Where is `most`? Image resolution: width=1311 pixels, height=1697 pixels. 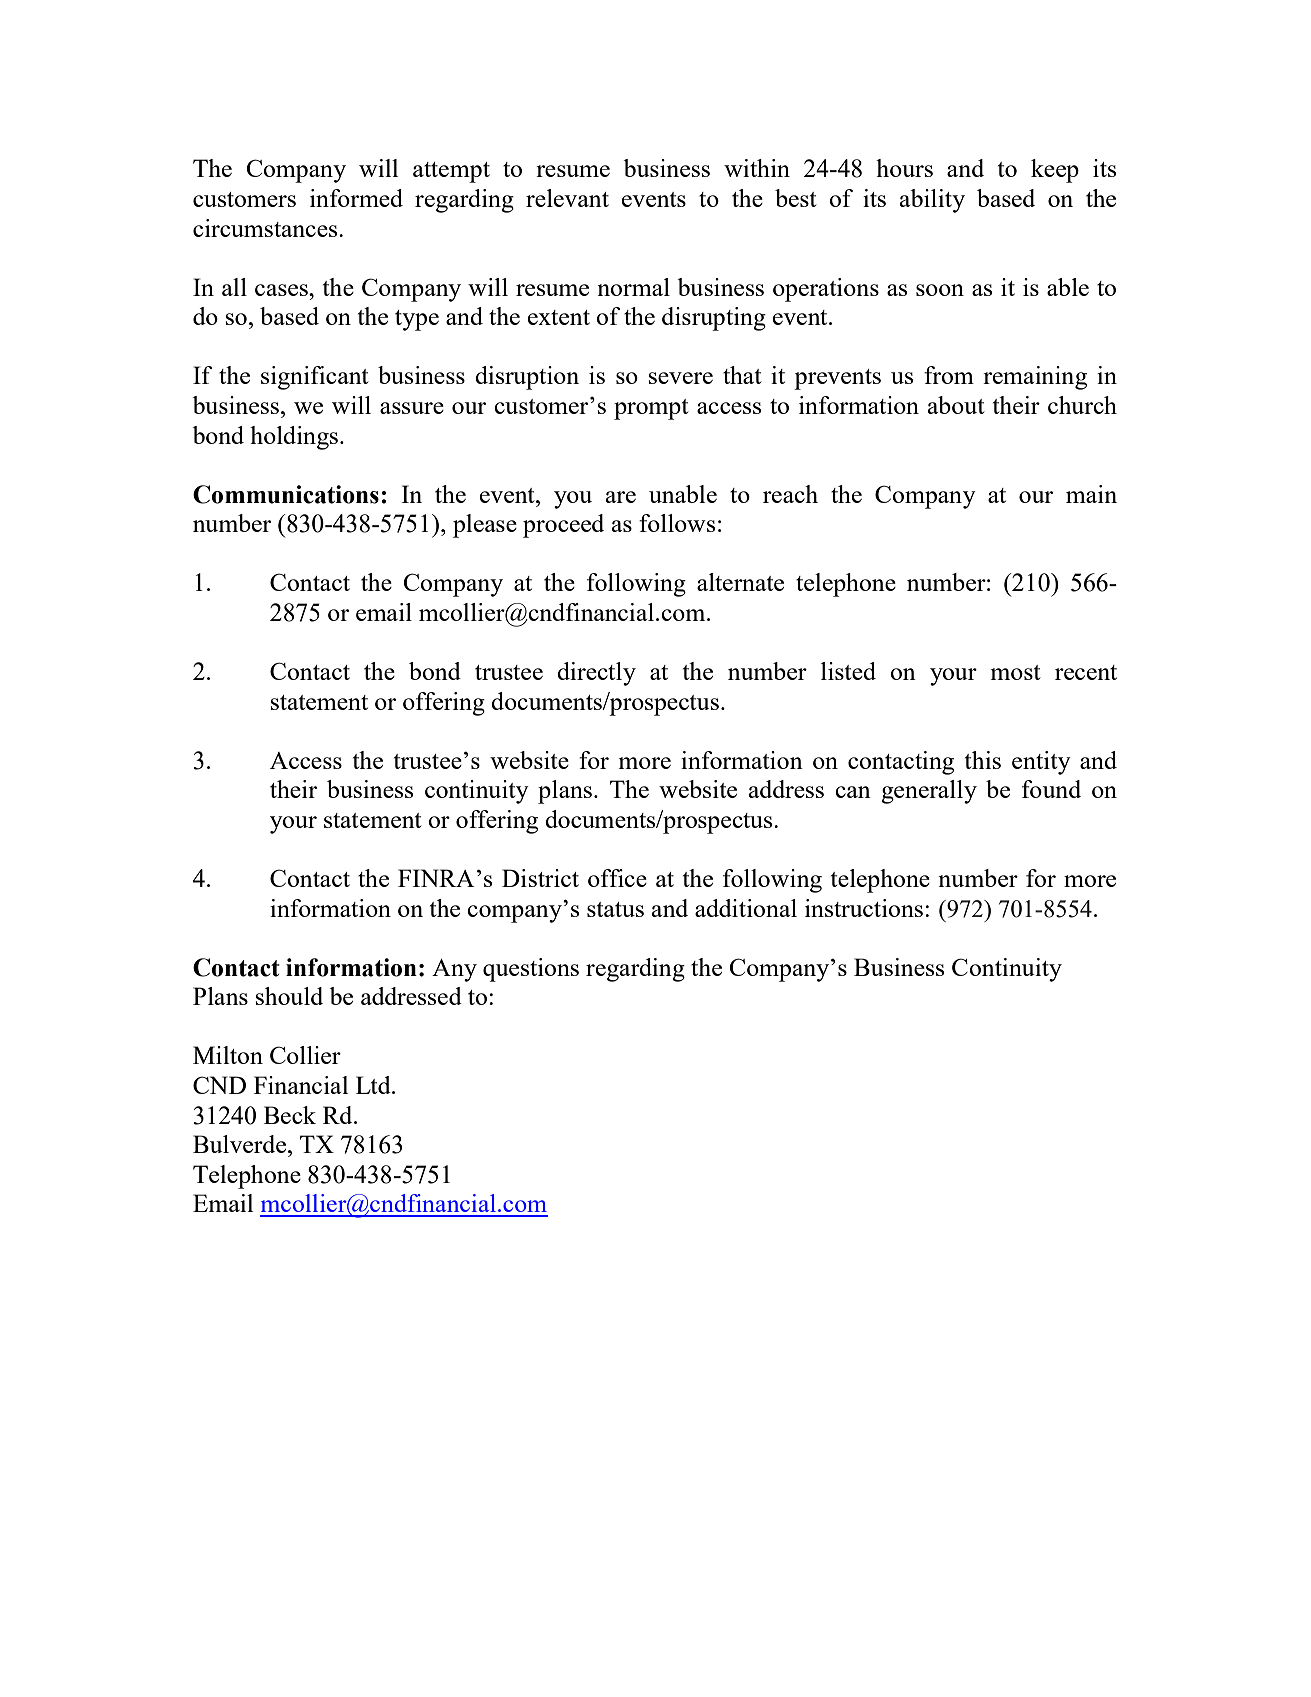
most is located at coordinates (1016, 672).
